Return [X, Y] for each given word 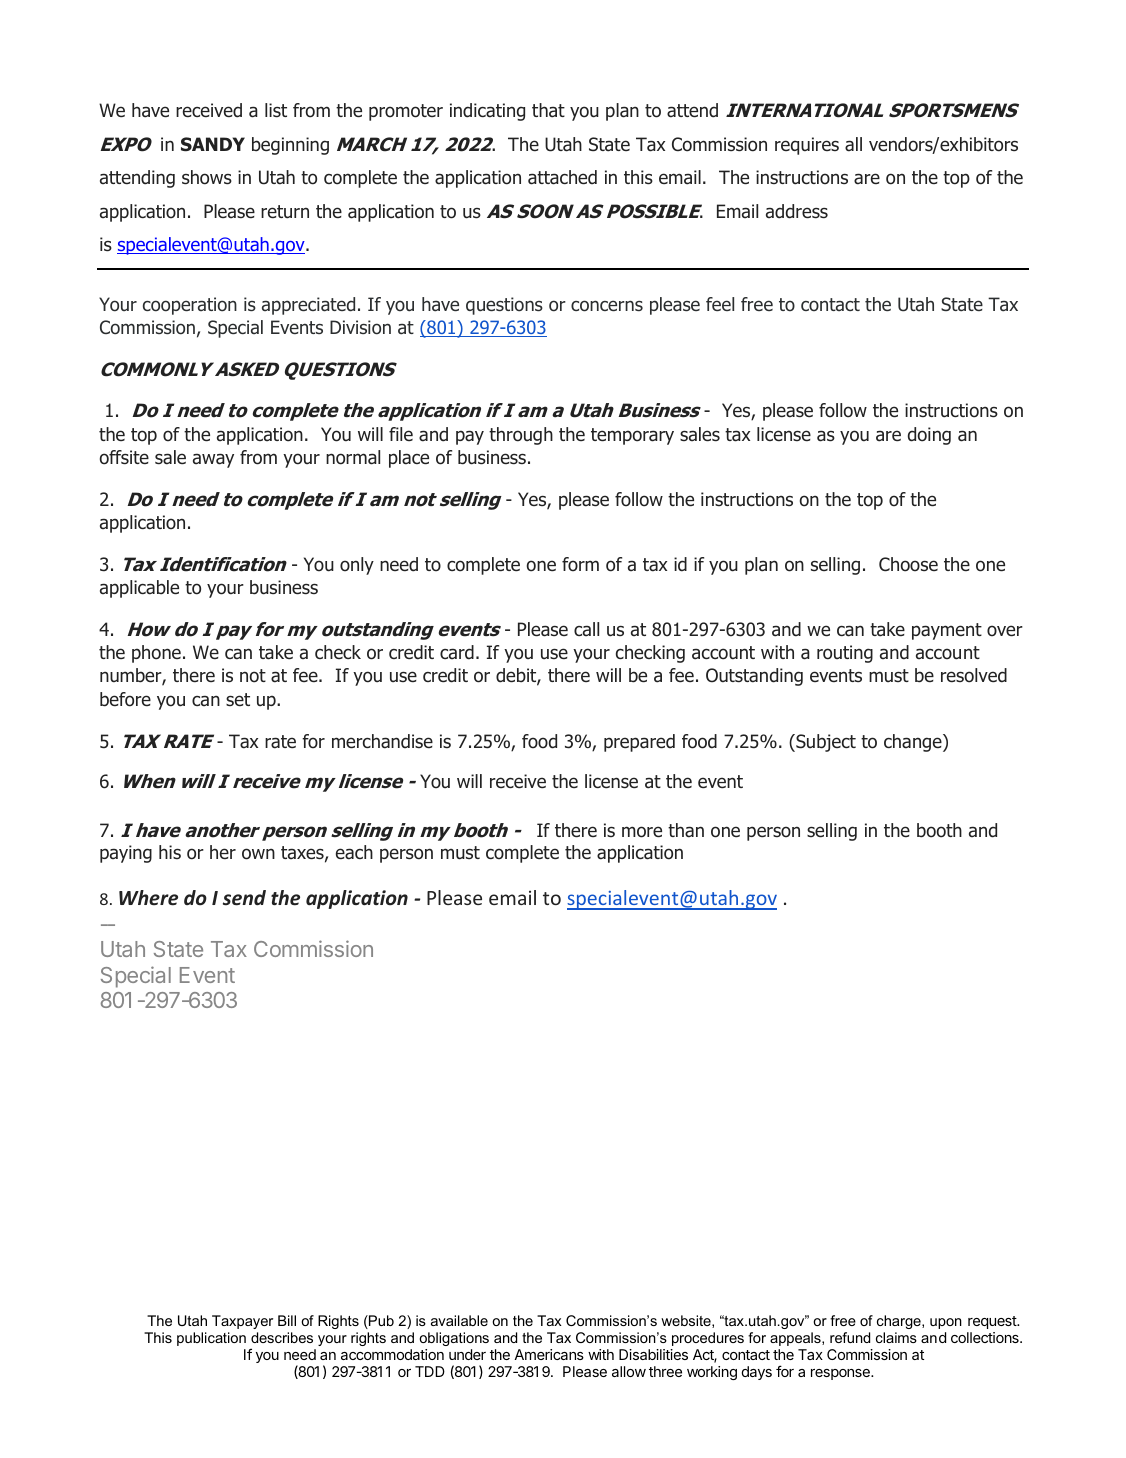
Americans [549, 1354]
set [238, 699]
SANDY [213, 144]
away [213, 460]
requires [807, 146]
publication [211, 1339]
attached [562, 177]
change [914, 743]
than [686, 830]
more [642, 832]
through [521, 436]
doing [929, 436]
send [244, 898]
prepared [639, 743]
